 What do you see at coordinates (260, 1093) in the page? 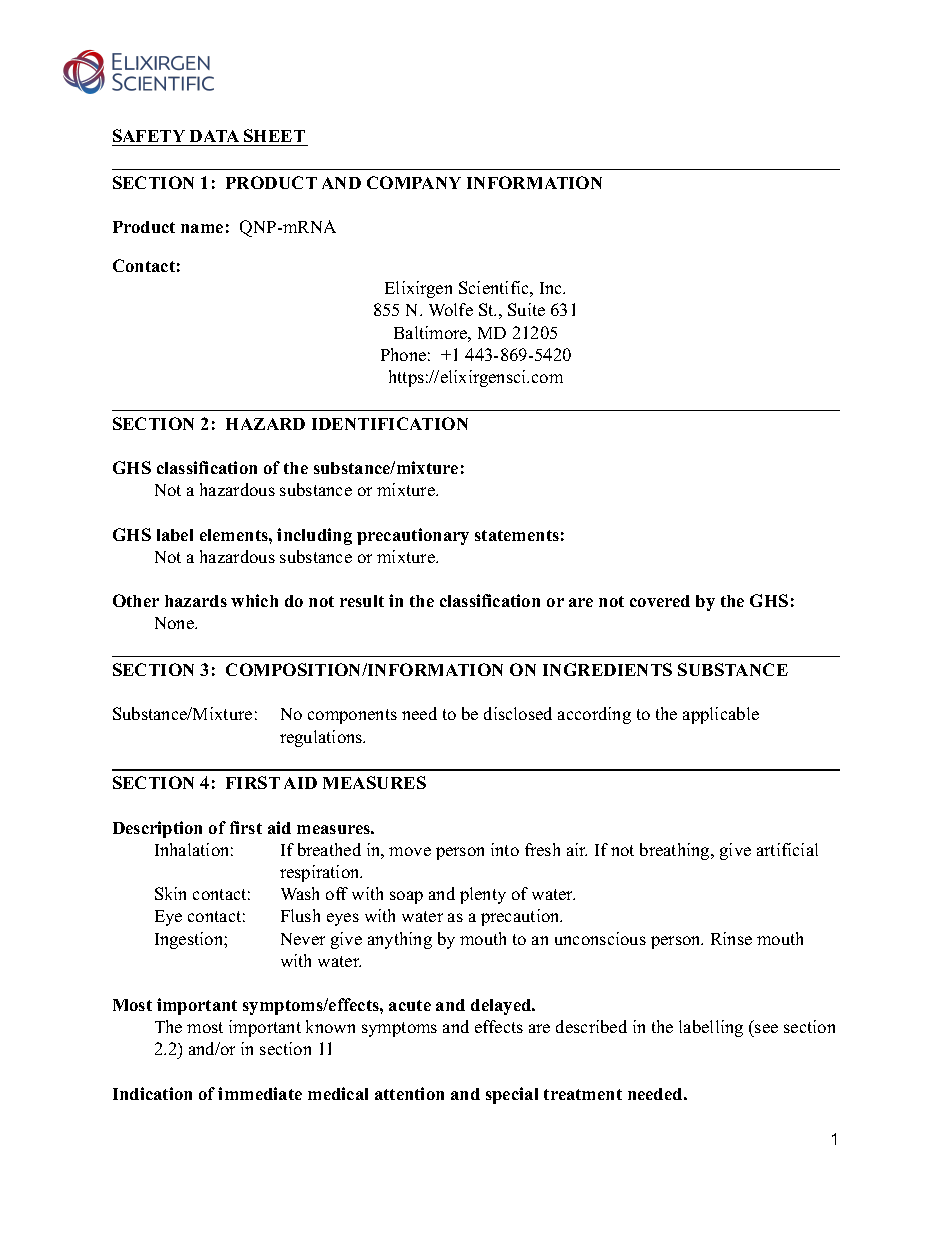
I see `immediate` at bounding box center [260, 1093].
